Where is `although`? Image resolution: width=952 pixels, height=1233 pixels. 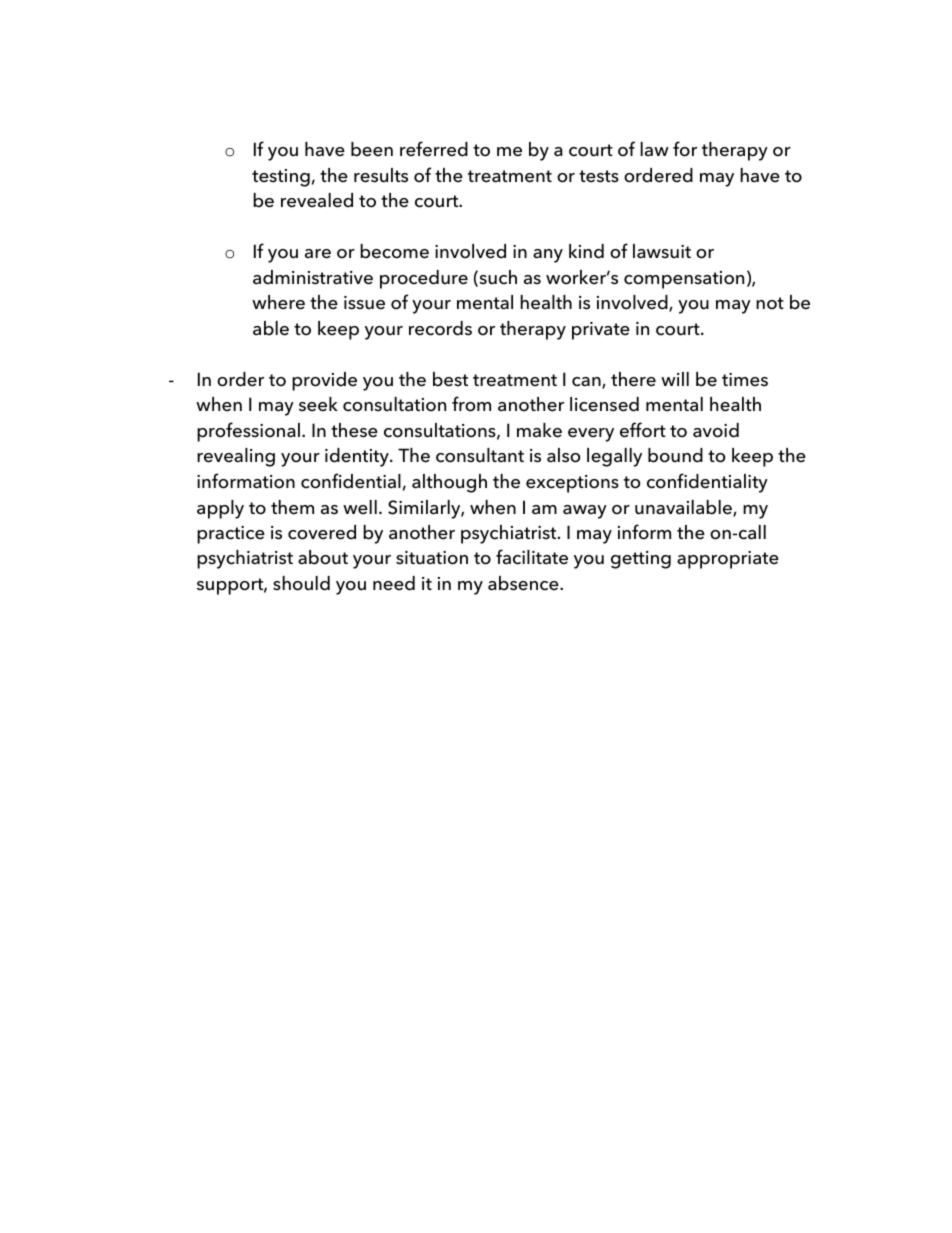
although is located at coordinates (449, 483).
